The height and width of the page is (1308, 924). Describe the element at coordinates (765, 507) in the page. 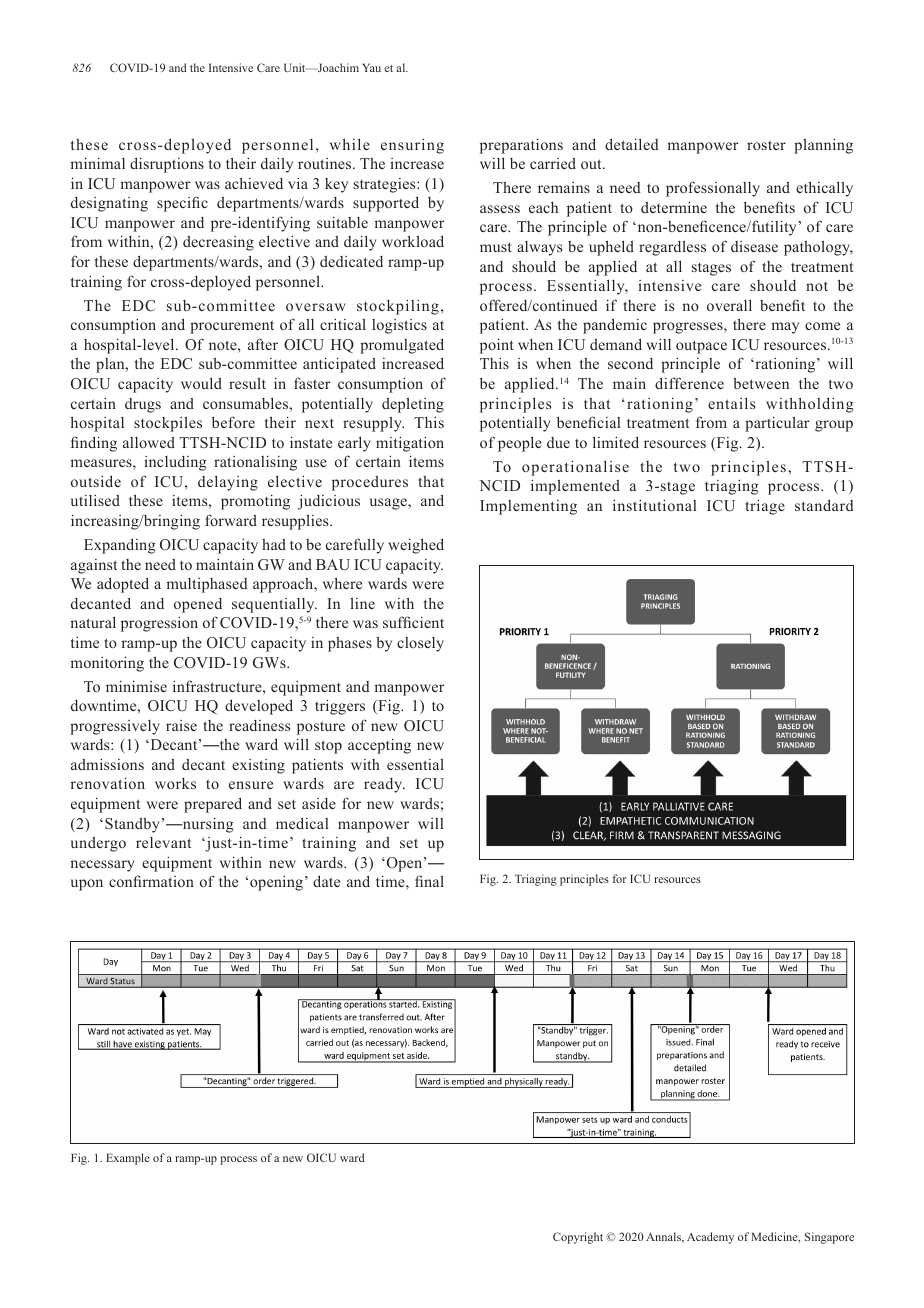

I see `triage` at that location.
